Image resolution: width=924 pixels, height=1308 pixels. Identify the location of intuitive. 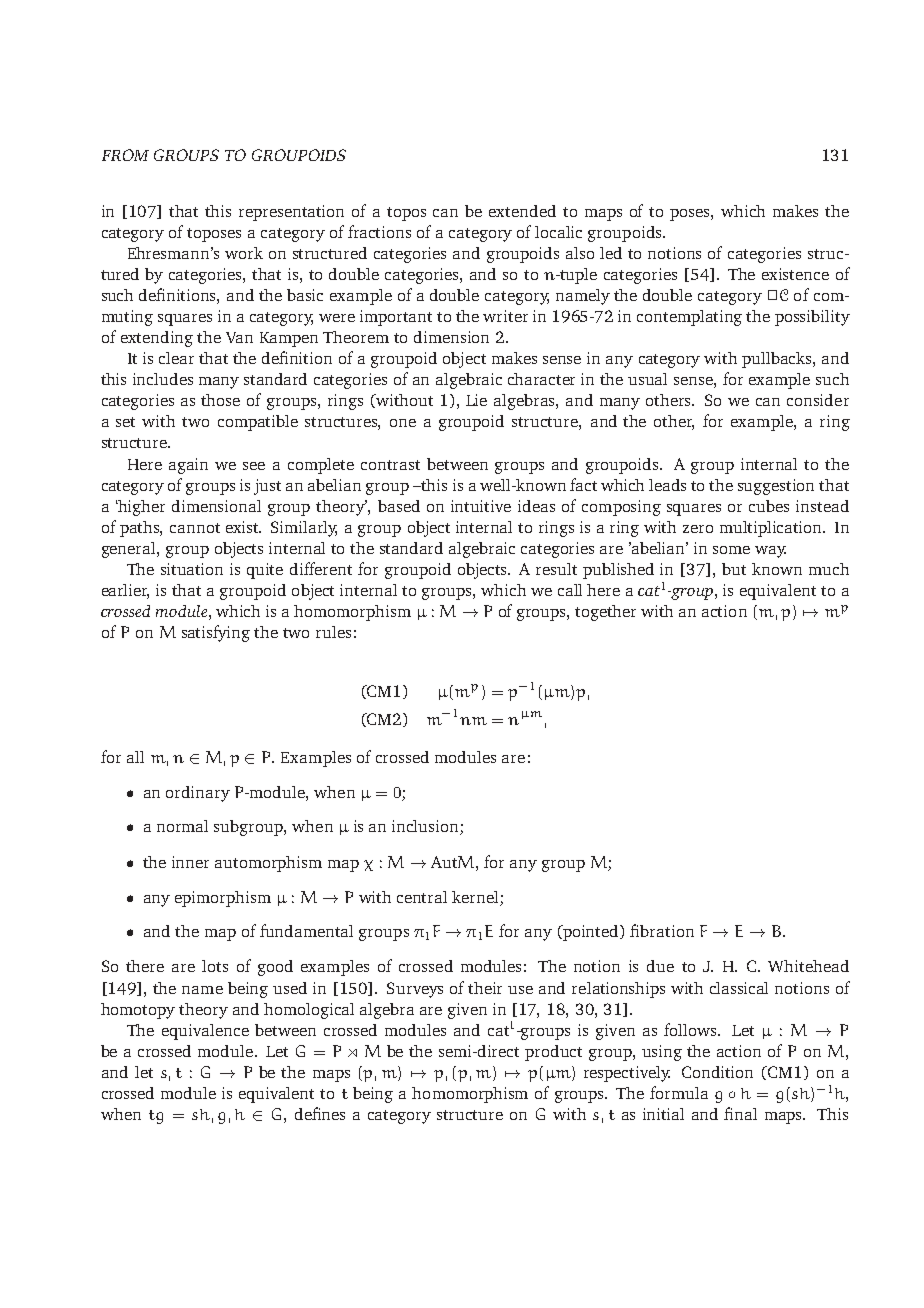
(481, 506).
